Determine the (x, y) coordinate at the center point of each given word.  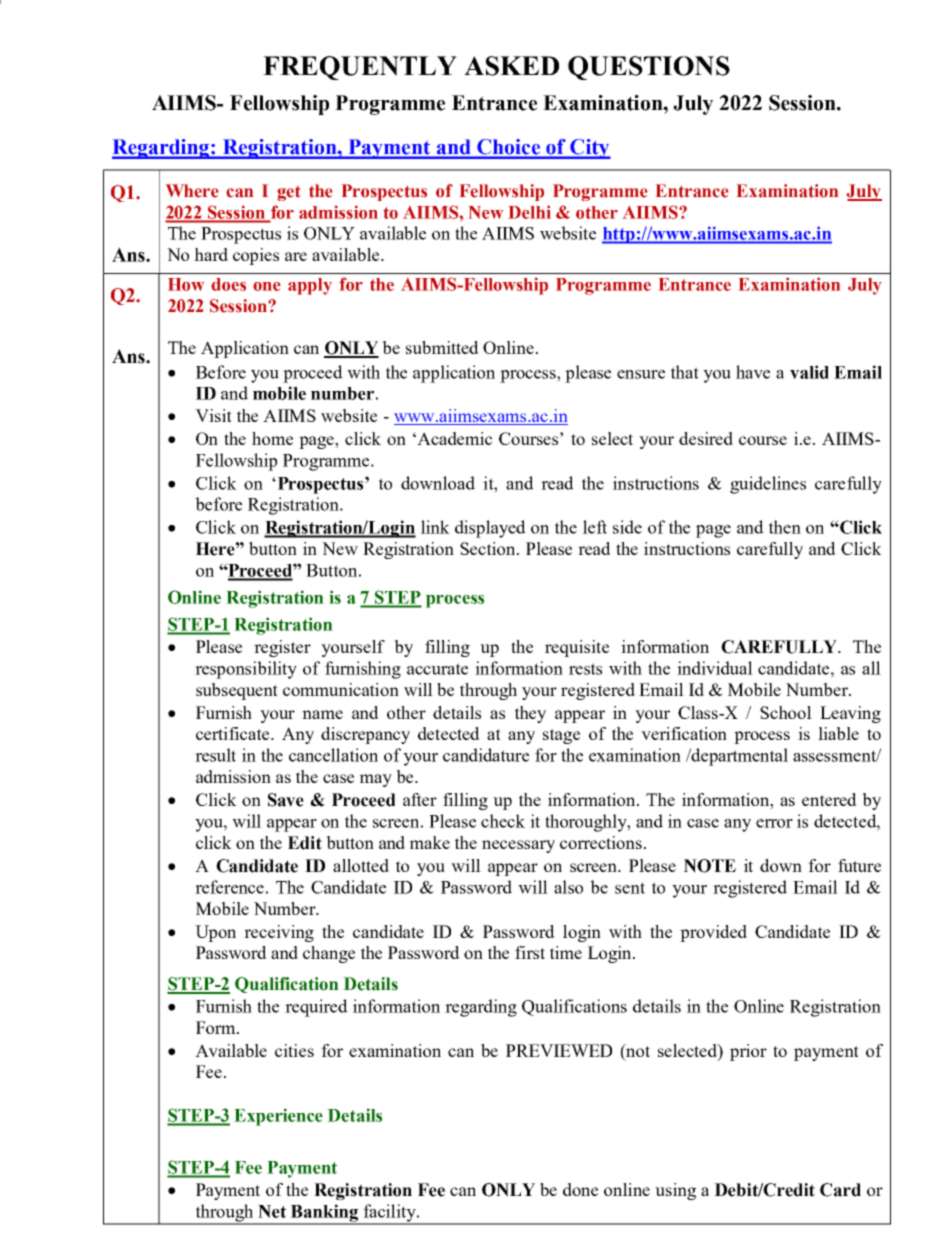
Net (272, 1211)
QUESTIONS (649, 68)
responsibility (246, 670)
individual (715, 668)
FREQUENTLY (360, 68)
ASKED (511, 66)
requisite (577, 648)
